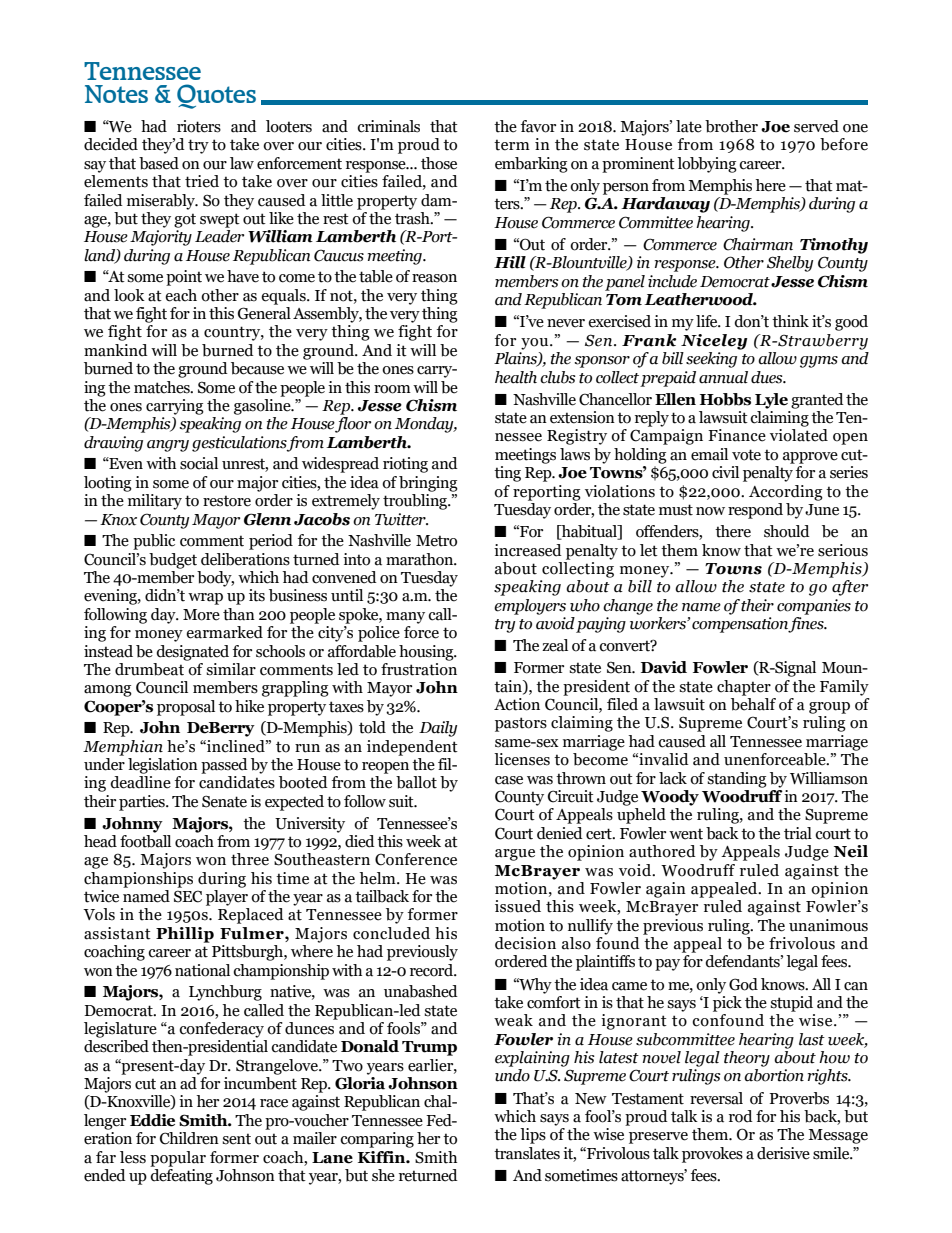  Describe the element at coordinates (189, 1138) in the screenshot. I see `Children` at that location.
